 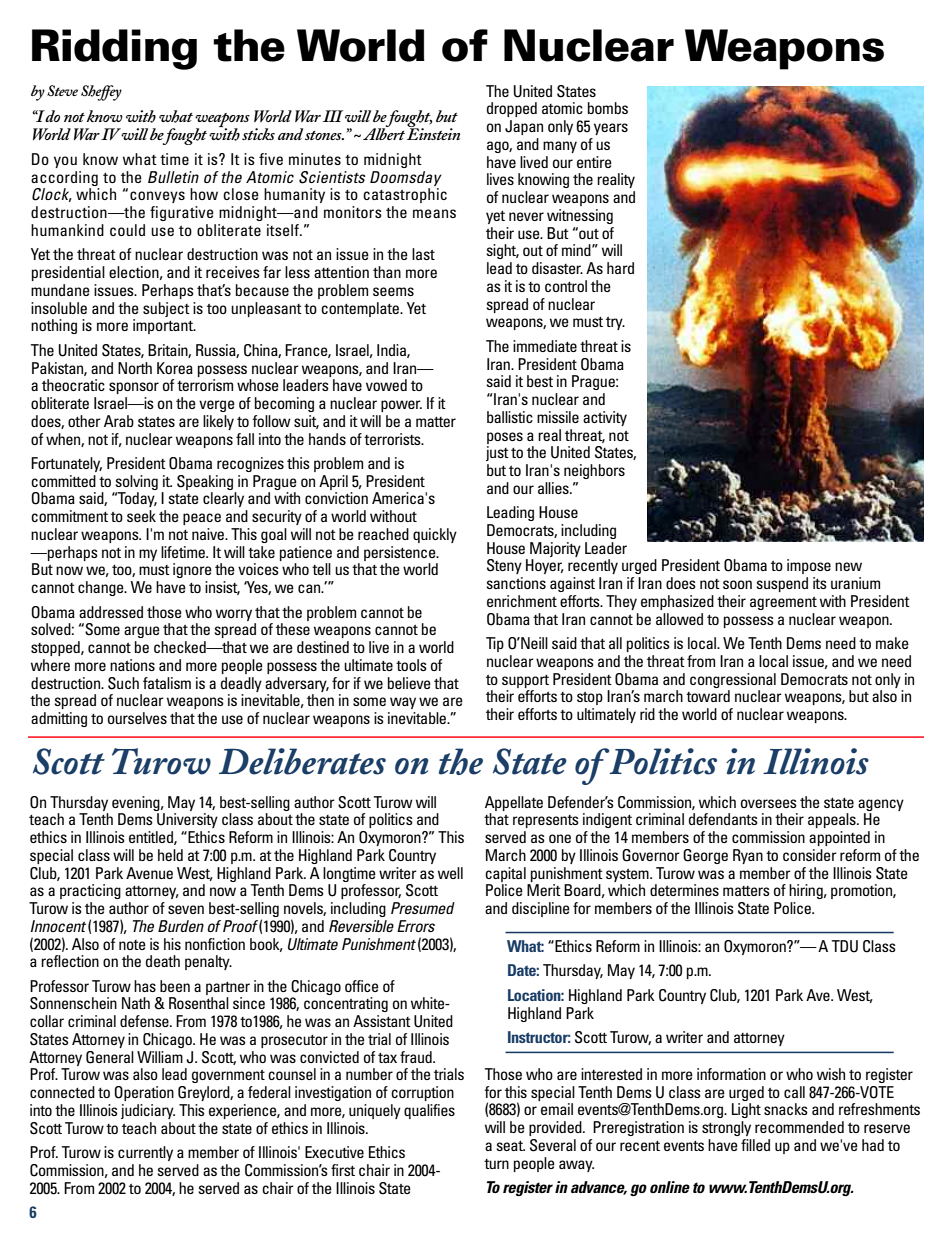 I want to click on oversees, so click(x=769, y=803).
